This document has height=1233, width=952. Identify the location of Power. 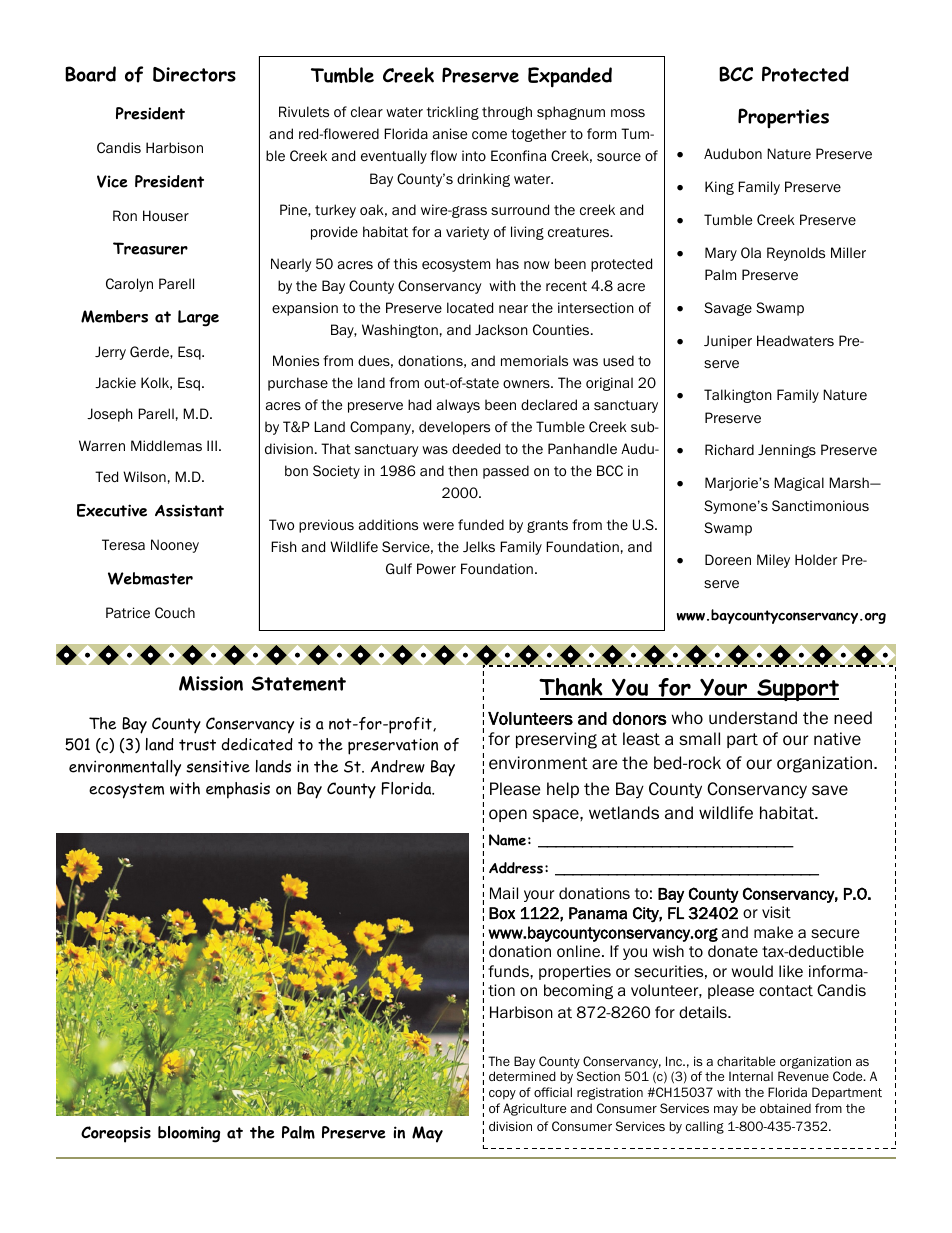
(436, 568).
